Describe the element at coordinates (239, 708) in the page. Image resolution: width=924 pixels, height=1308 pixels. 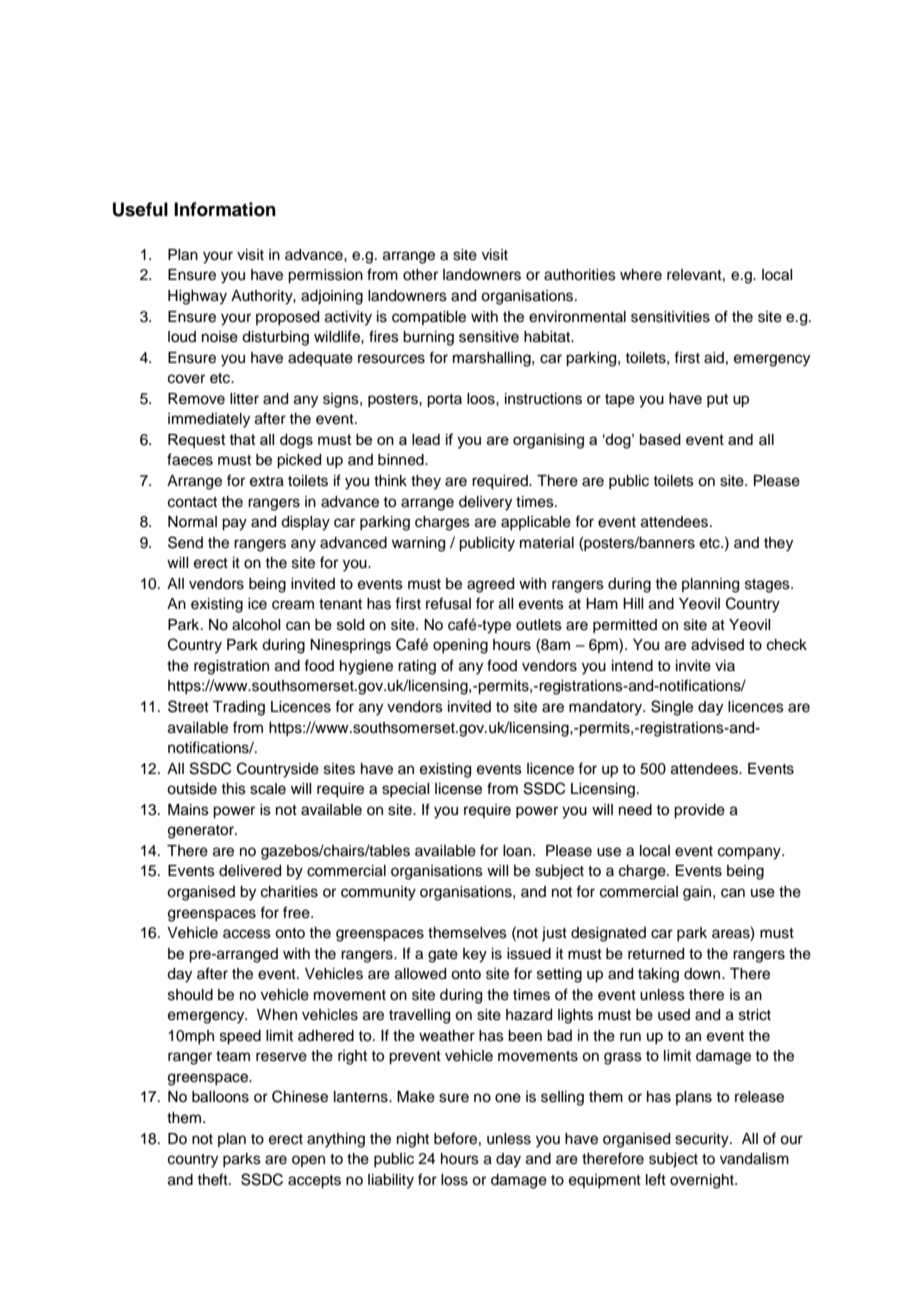
I see `Trading` at that location.
